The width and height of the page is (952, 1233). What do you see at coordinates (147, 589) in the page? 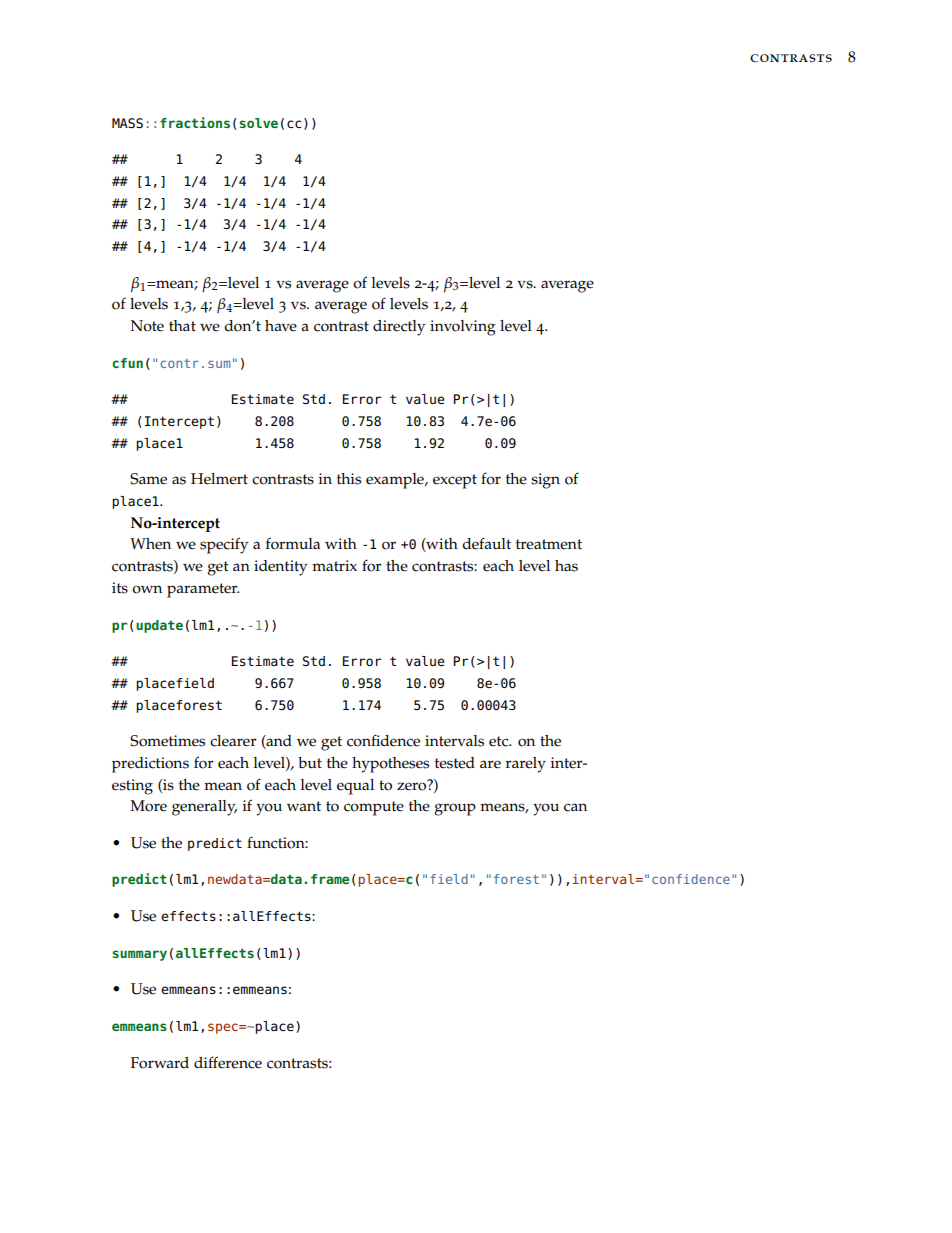
I see `own` at bounding box center [147, 589].
